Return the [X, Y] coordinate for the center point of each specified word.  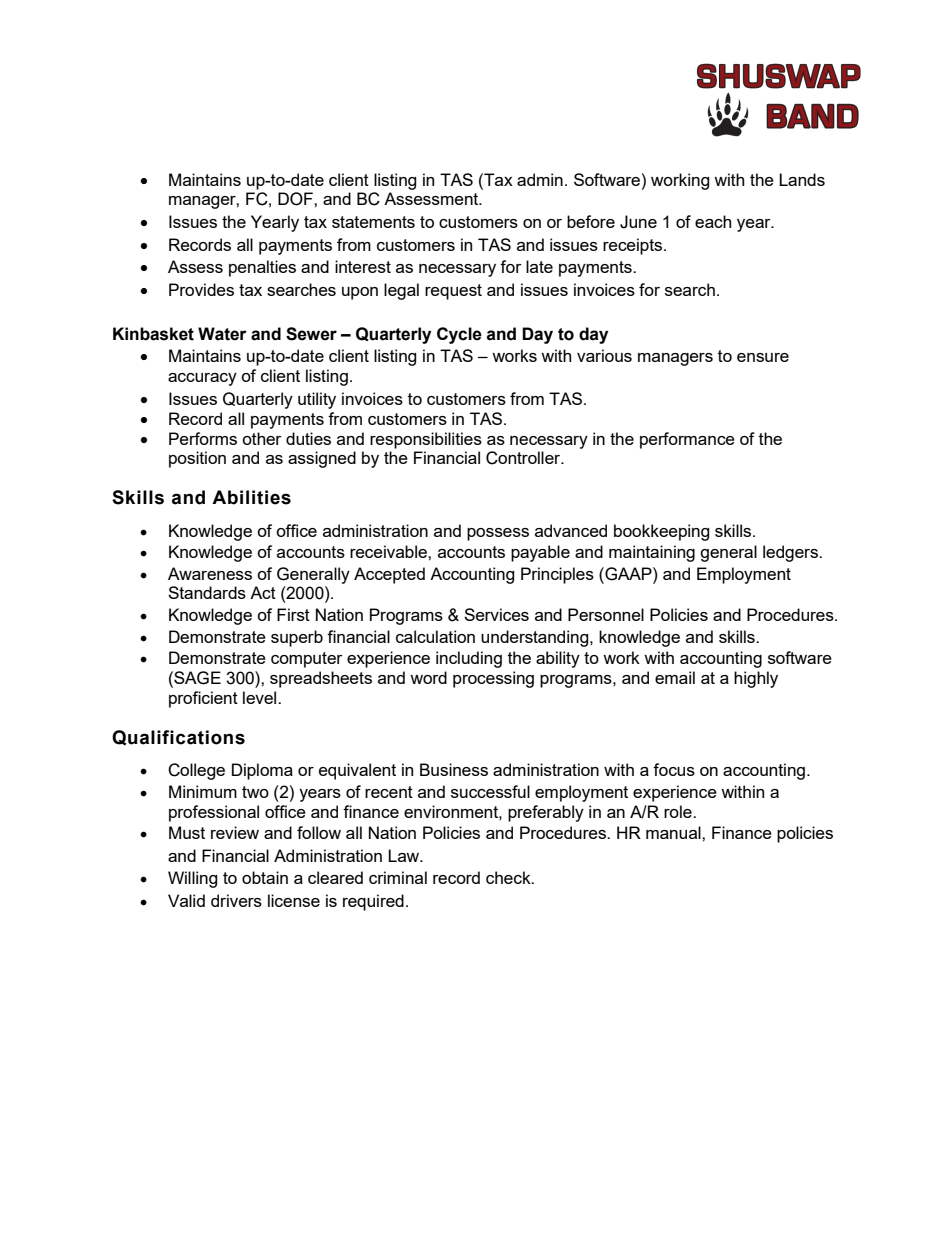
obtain [265, 877]
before [591, 221]
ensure [763, 357]
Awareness [210, 573]
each [713, 221]
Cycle [459, 335]
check [509, 877]
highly [756, 679]
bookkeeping [662, 532]
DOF [296, 199]
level [261, 697]
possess [498, 534]
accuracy [202, 379]
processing [493, 679]
